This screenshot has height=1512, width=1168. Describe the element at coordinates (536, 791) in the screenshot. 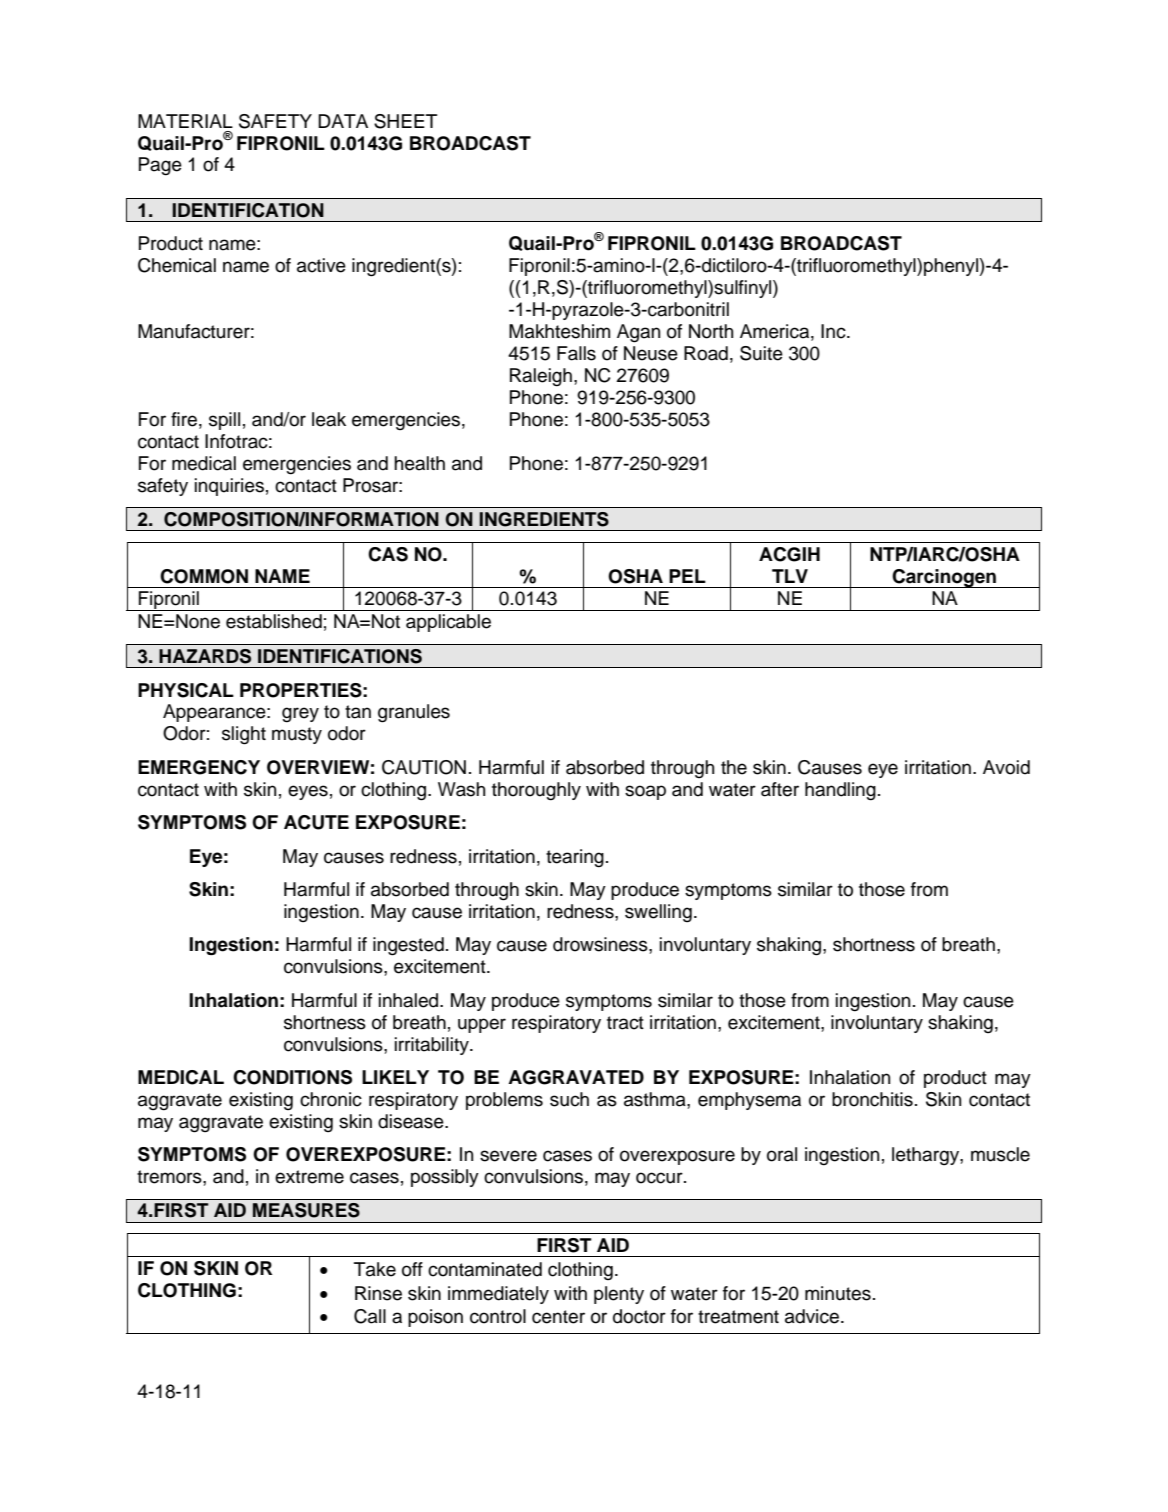

I see `thoroughly` at that location.
